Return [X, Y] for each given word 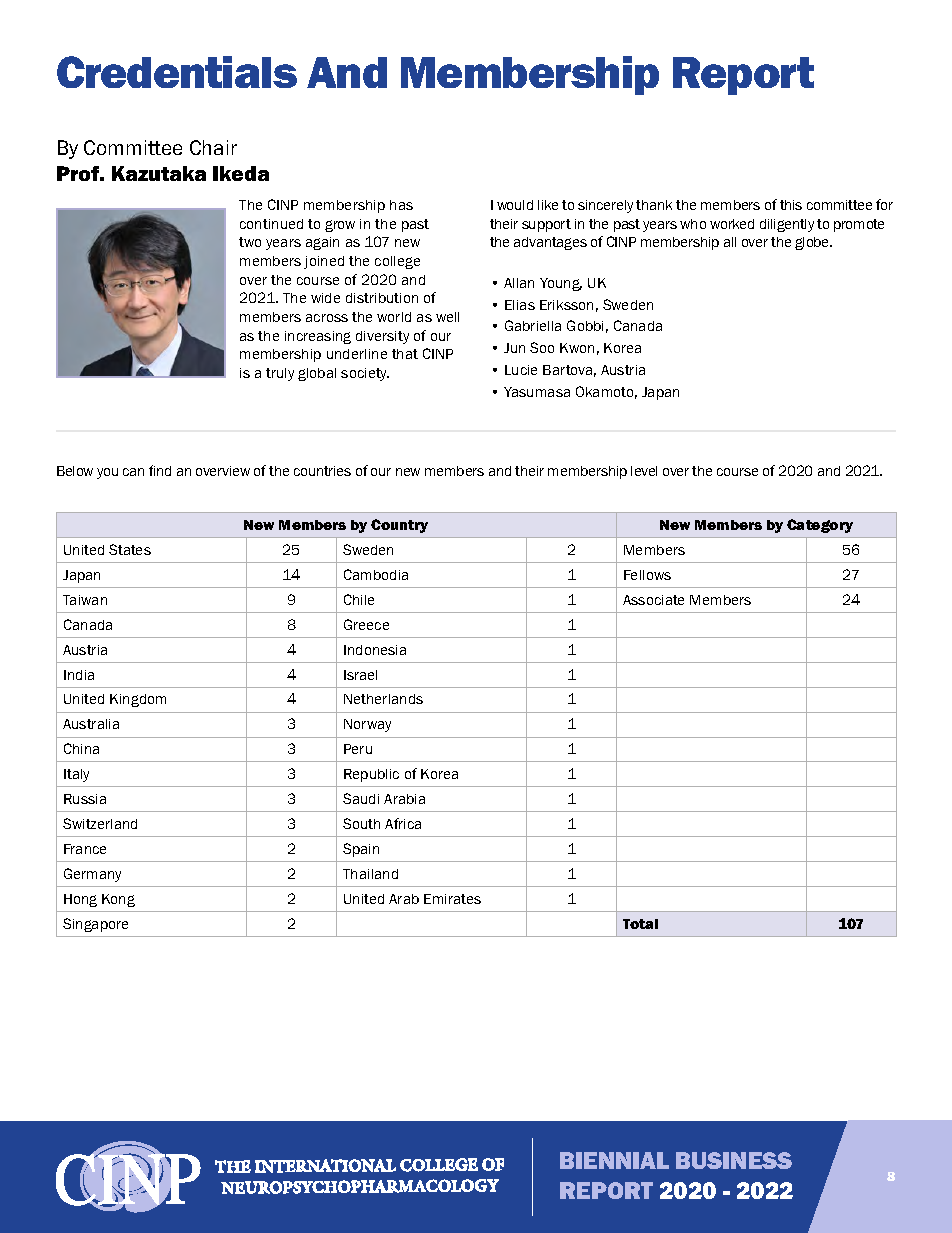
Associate [653, 600]
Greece [366, 624]
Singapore [95, 925]
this [791, 205]
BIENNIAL [614, 1160]
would [515, 205]
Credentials [177, 72]
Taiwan [85, 600]
